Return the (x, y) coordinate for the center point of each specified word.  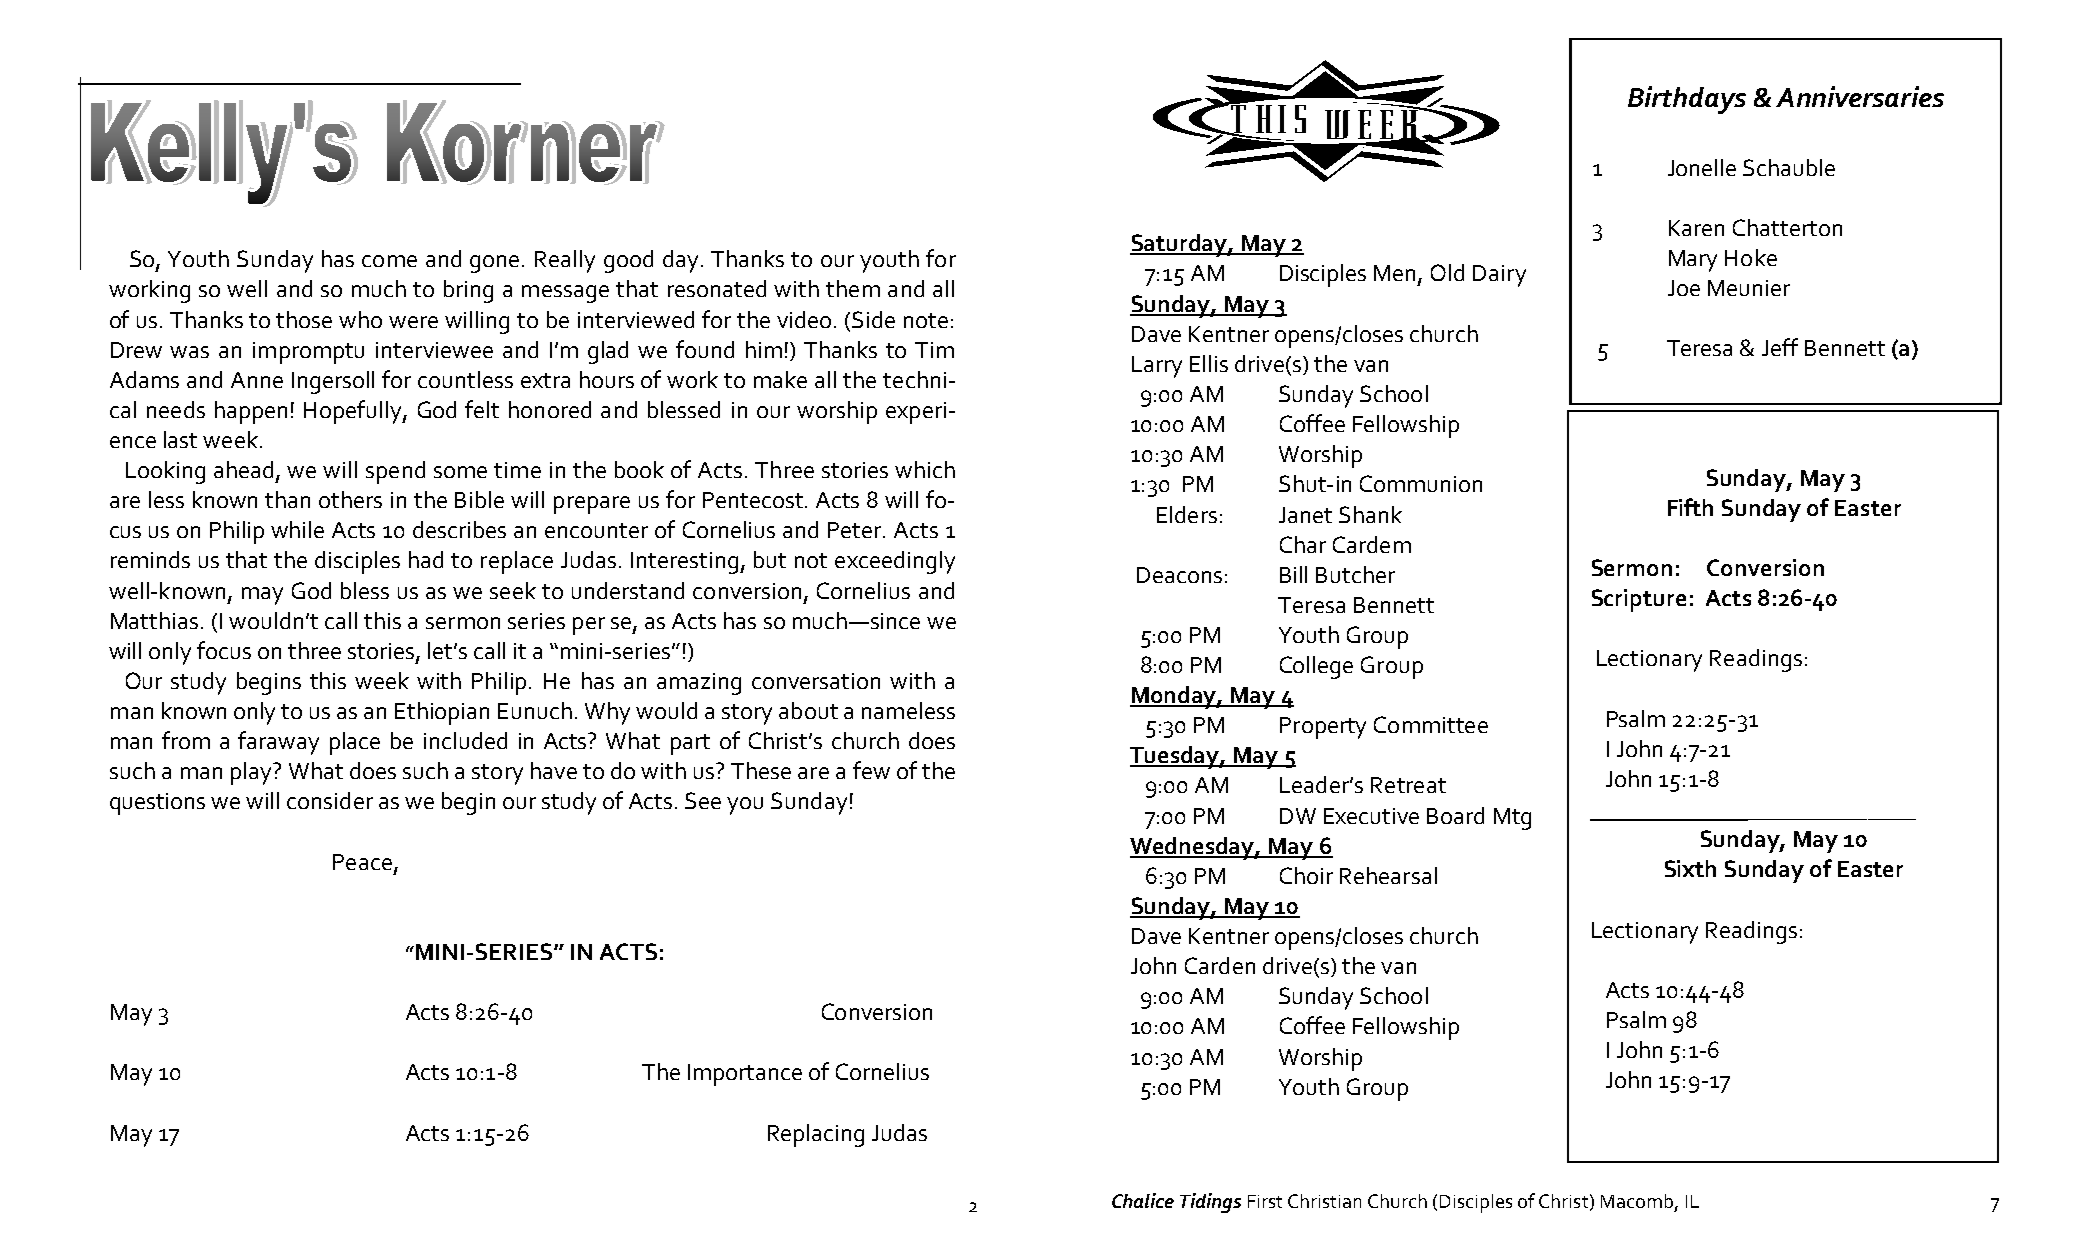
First (1265, 1201)
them (853, 288)
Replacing (816, 1135)
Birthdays (1687, 100)
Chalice (1143, 1200)
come (389, 261)
